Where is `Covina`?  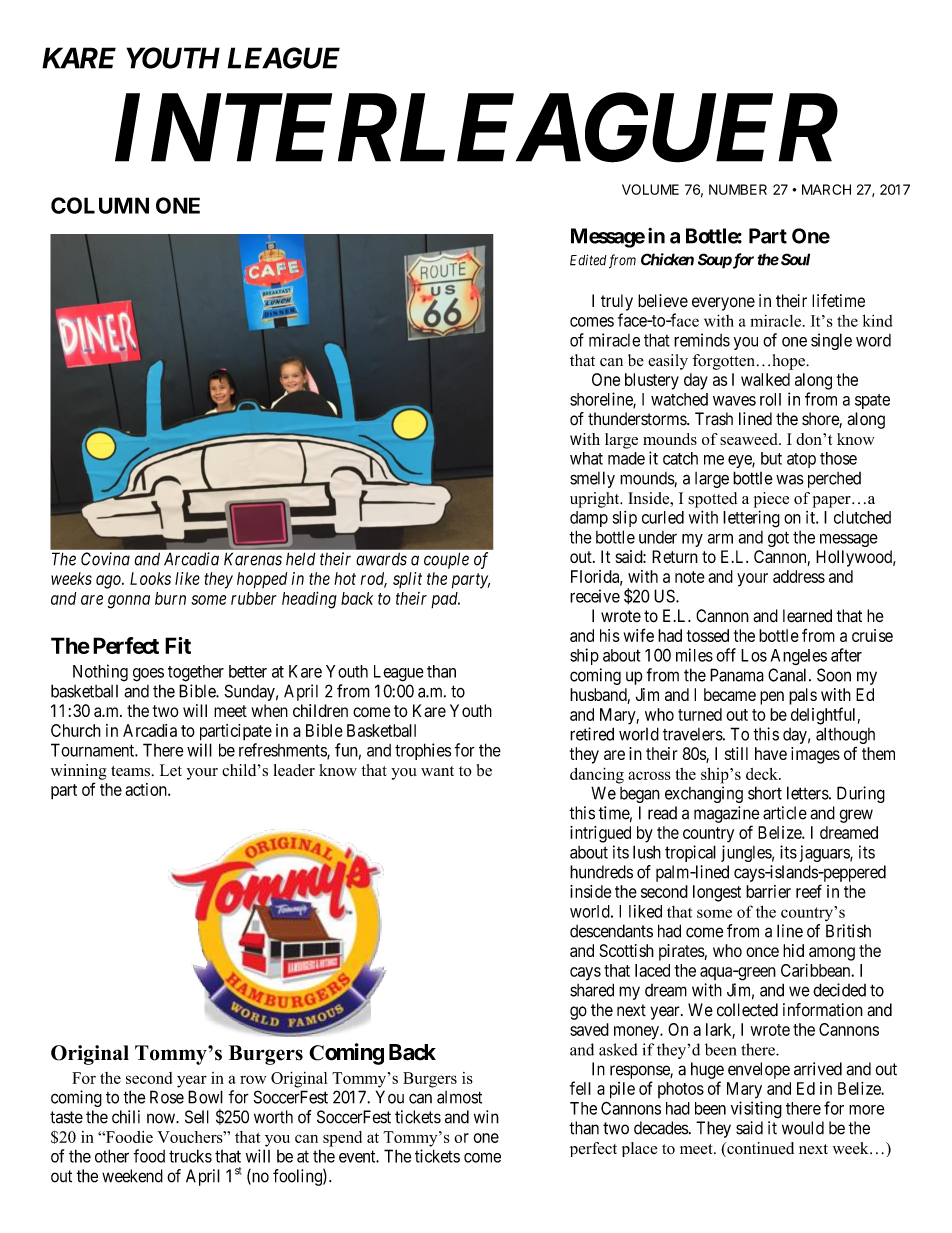
Covina is located at coordinates (105, 559).
